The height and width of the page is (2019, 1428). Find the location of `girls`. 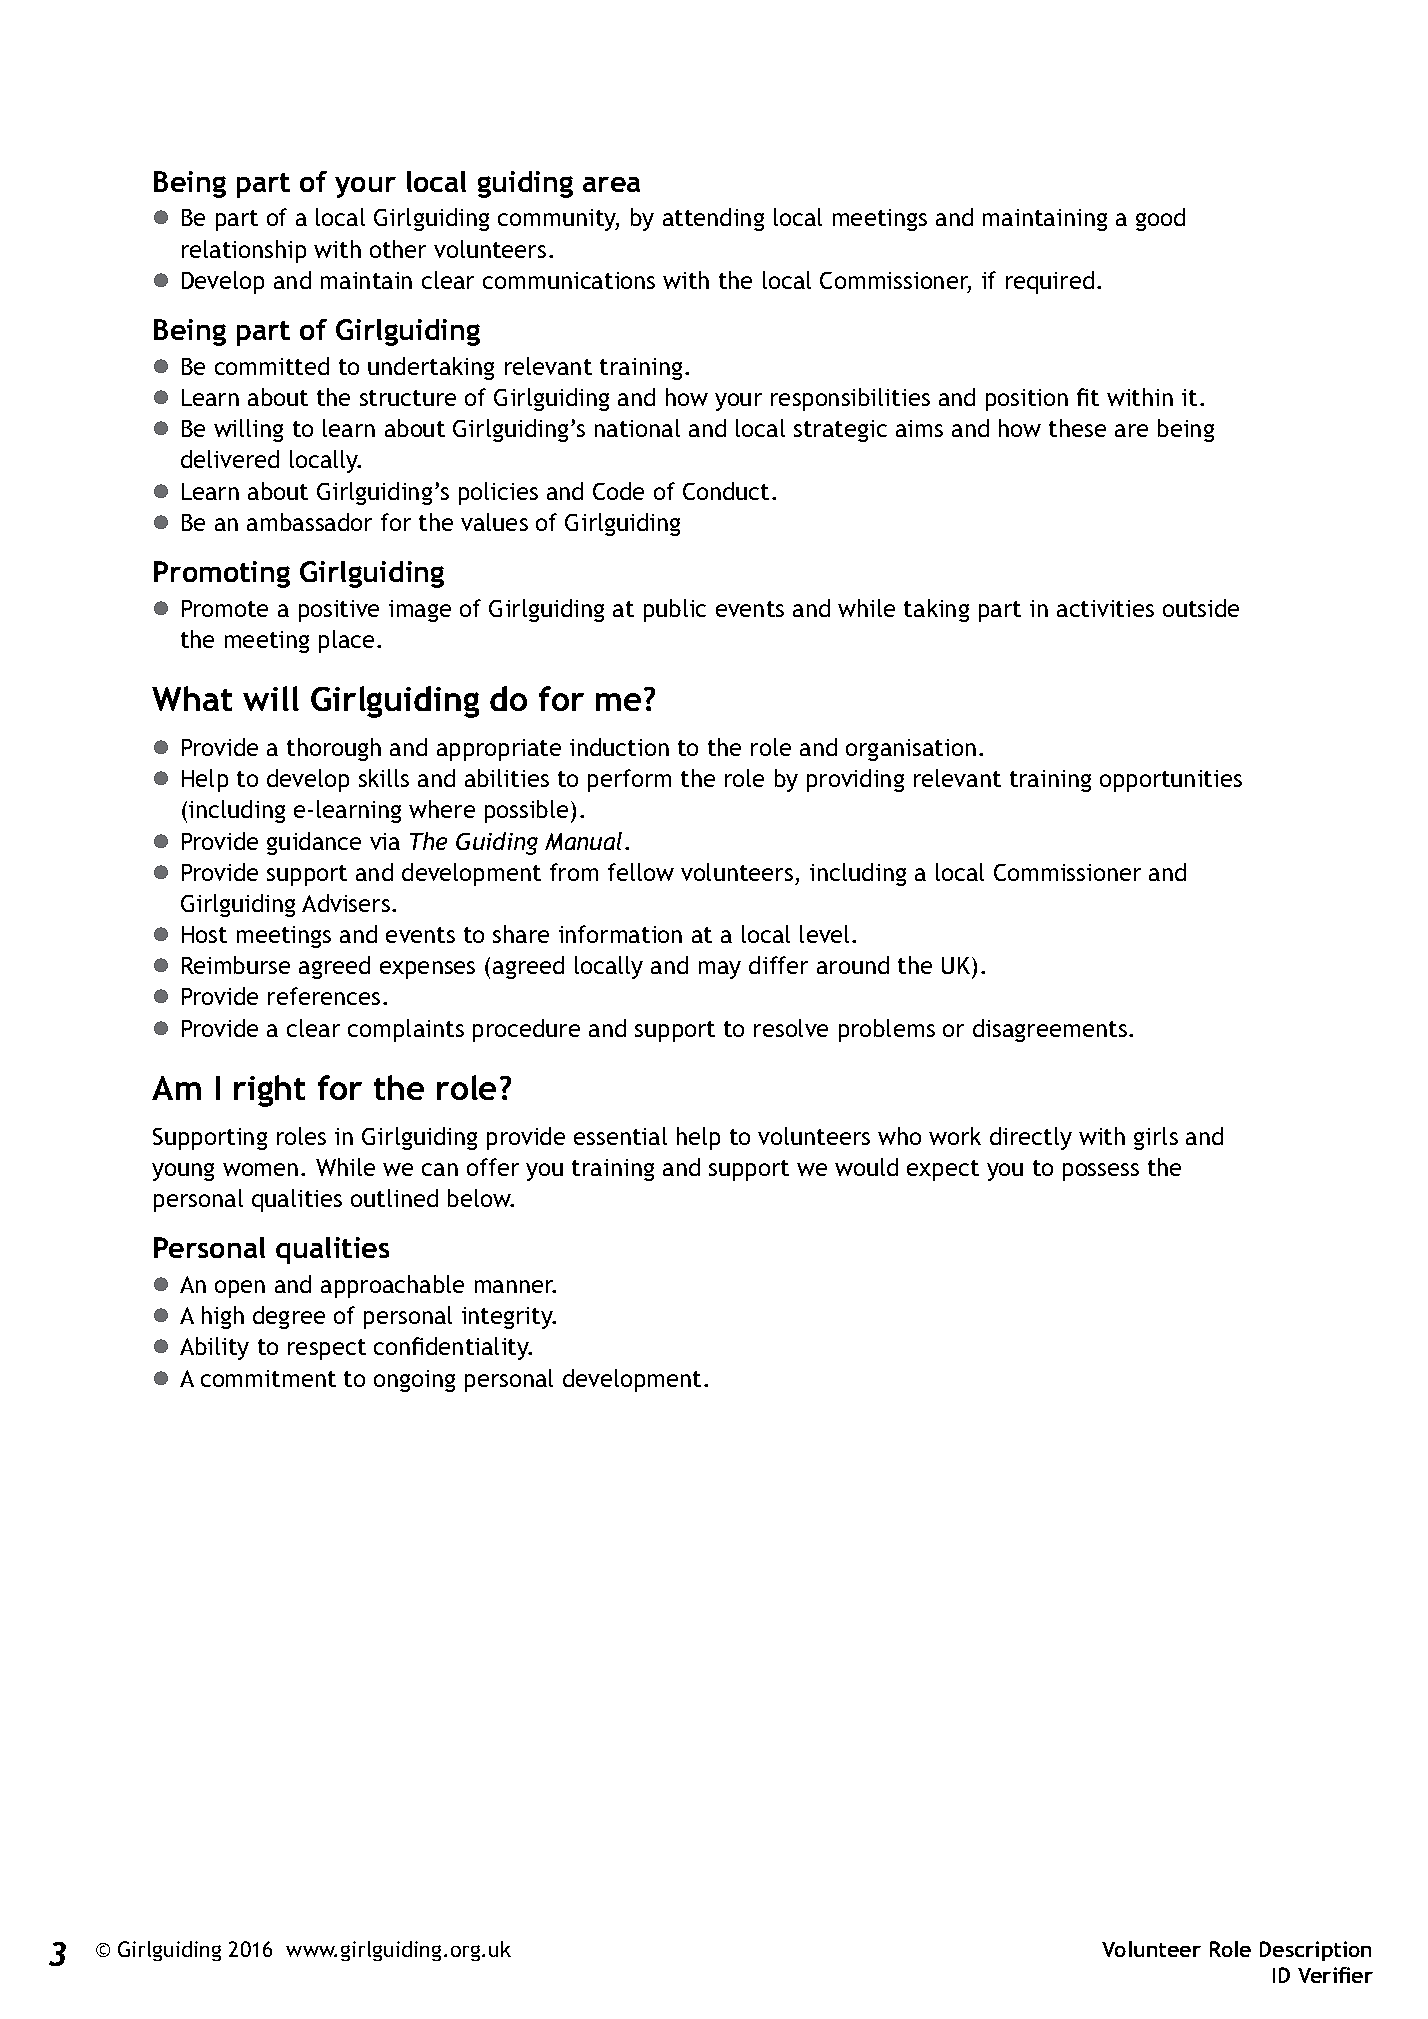

girls is located at coordinates (1156, 1138).
